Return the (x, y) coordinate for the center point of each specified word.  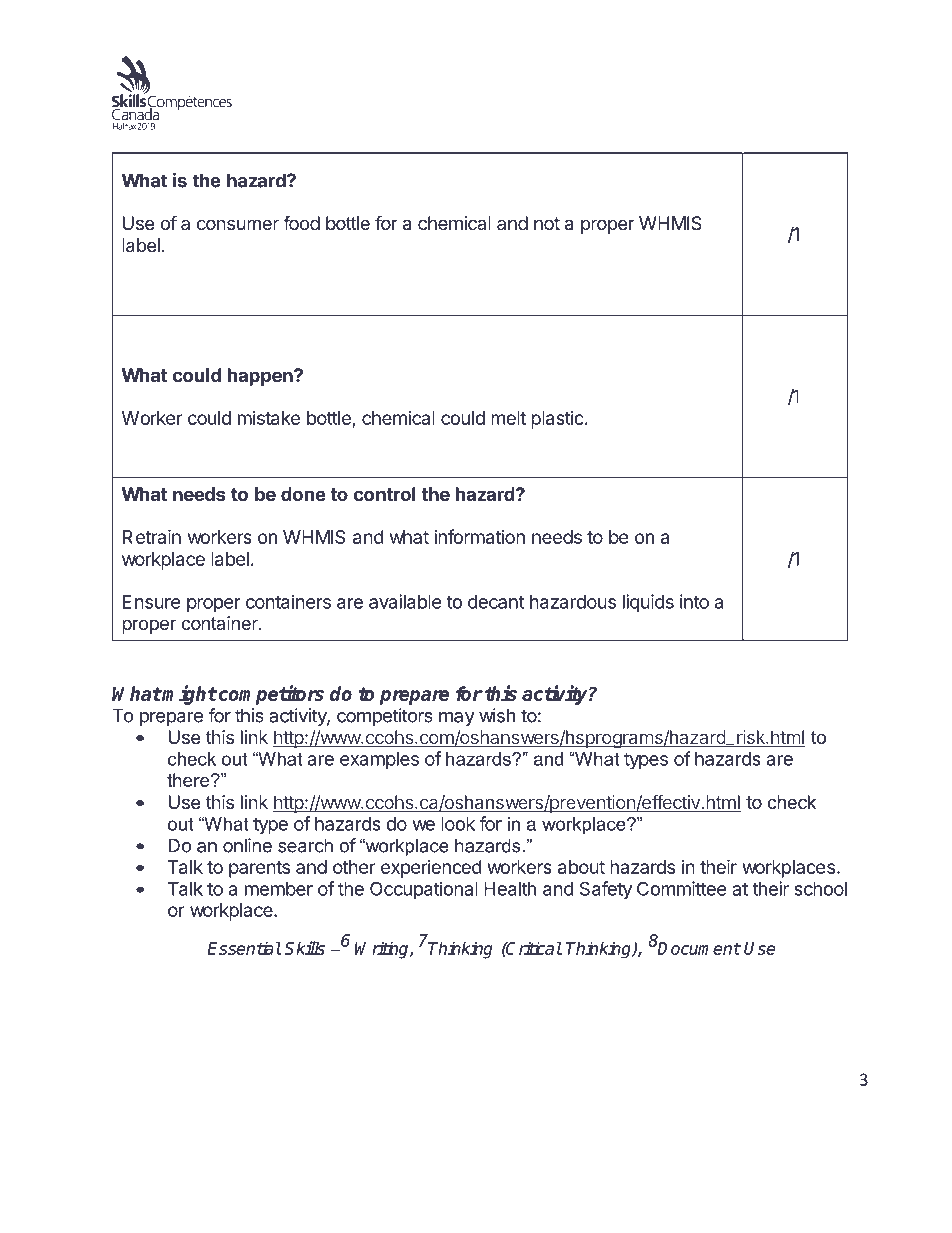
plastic (557, 420)
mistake (269, 418)
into (694, 601)
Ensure (151, 602)
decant (496, 602)
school (820, 889)
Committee (682, 888)
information (479, 536)
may (457, 719)
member (279, 889)
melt (508, 418)
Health (510, 889)
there (189, 780)
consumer (238, 224)
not (547, 223)
